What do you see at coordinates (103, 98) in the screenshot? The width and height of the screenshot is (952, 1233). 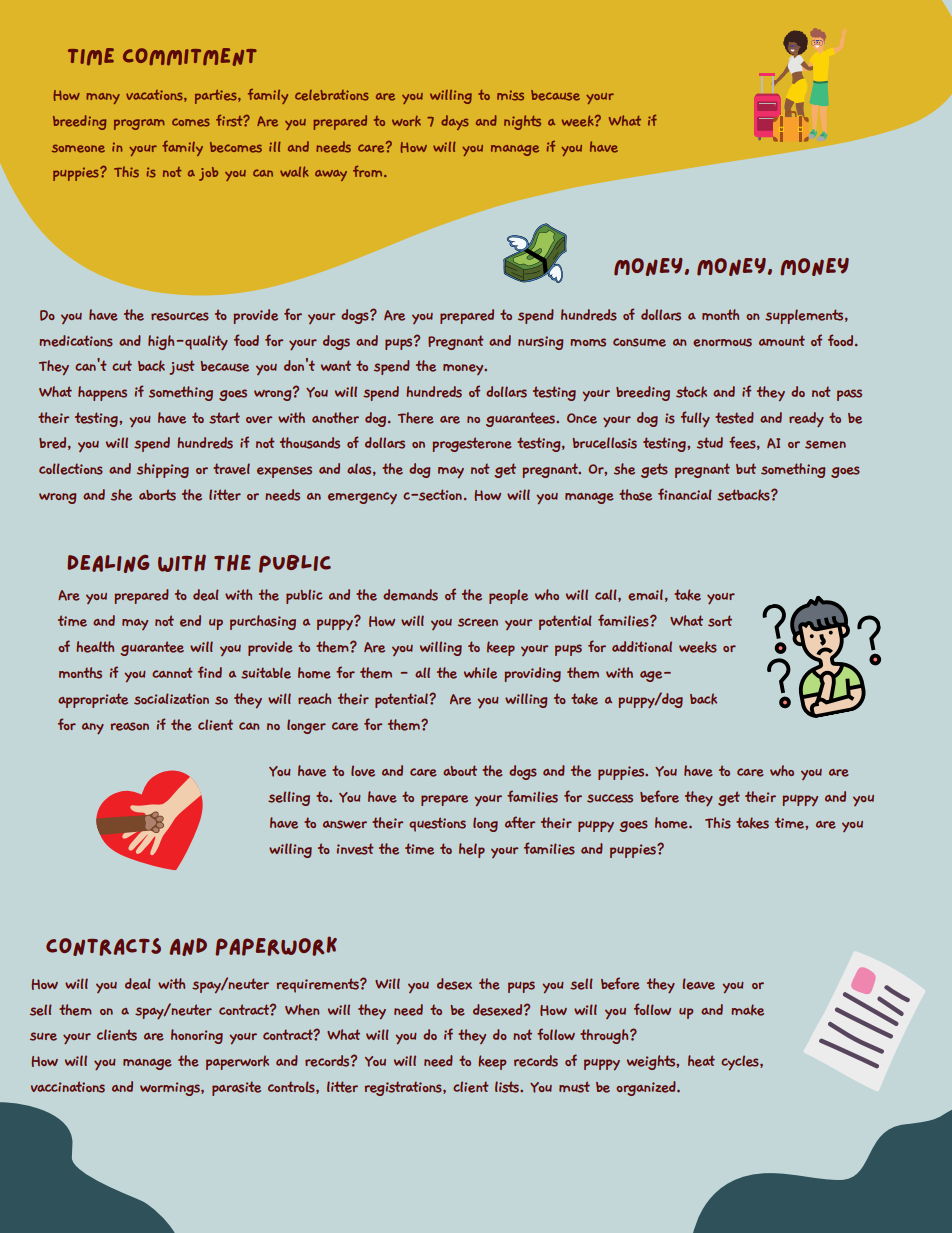 I see `many` at bounding box center [103, 98].
